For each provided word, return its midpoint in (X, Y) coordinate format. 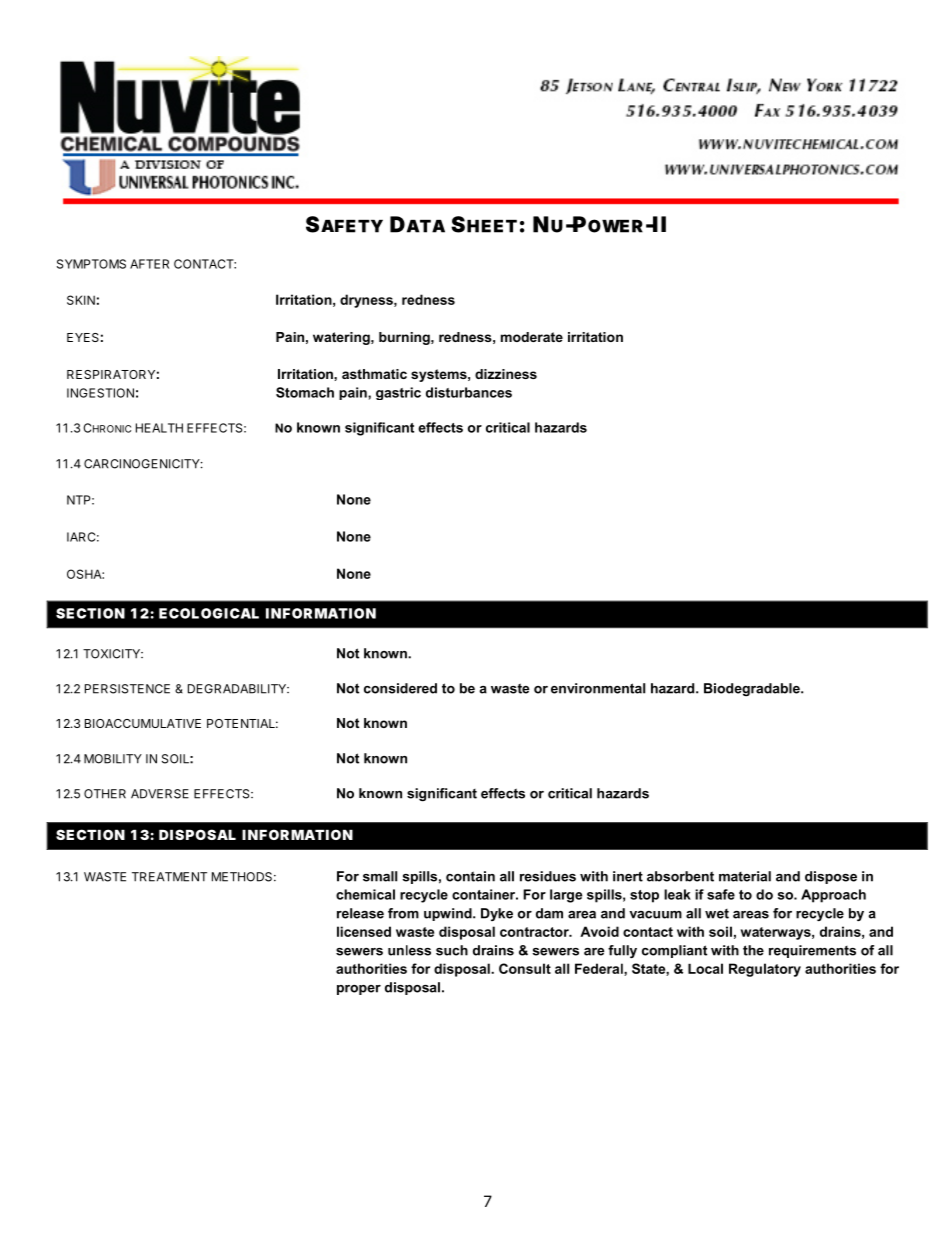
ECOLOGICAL (209, 613)
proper (359, 990)
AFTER (149, 264)
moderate (532, 337)
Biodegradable (753, 689)
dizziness (506, 374)
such (452, 950)
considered (400, 688)
